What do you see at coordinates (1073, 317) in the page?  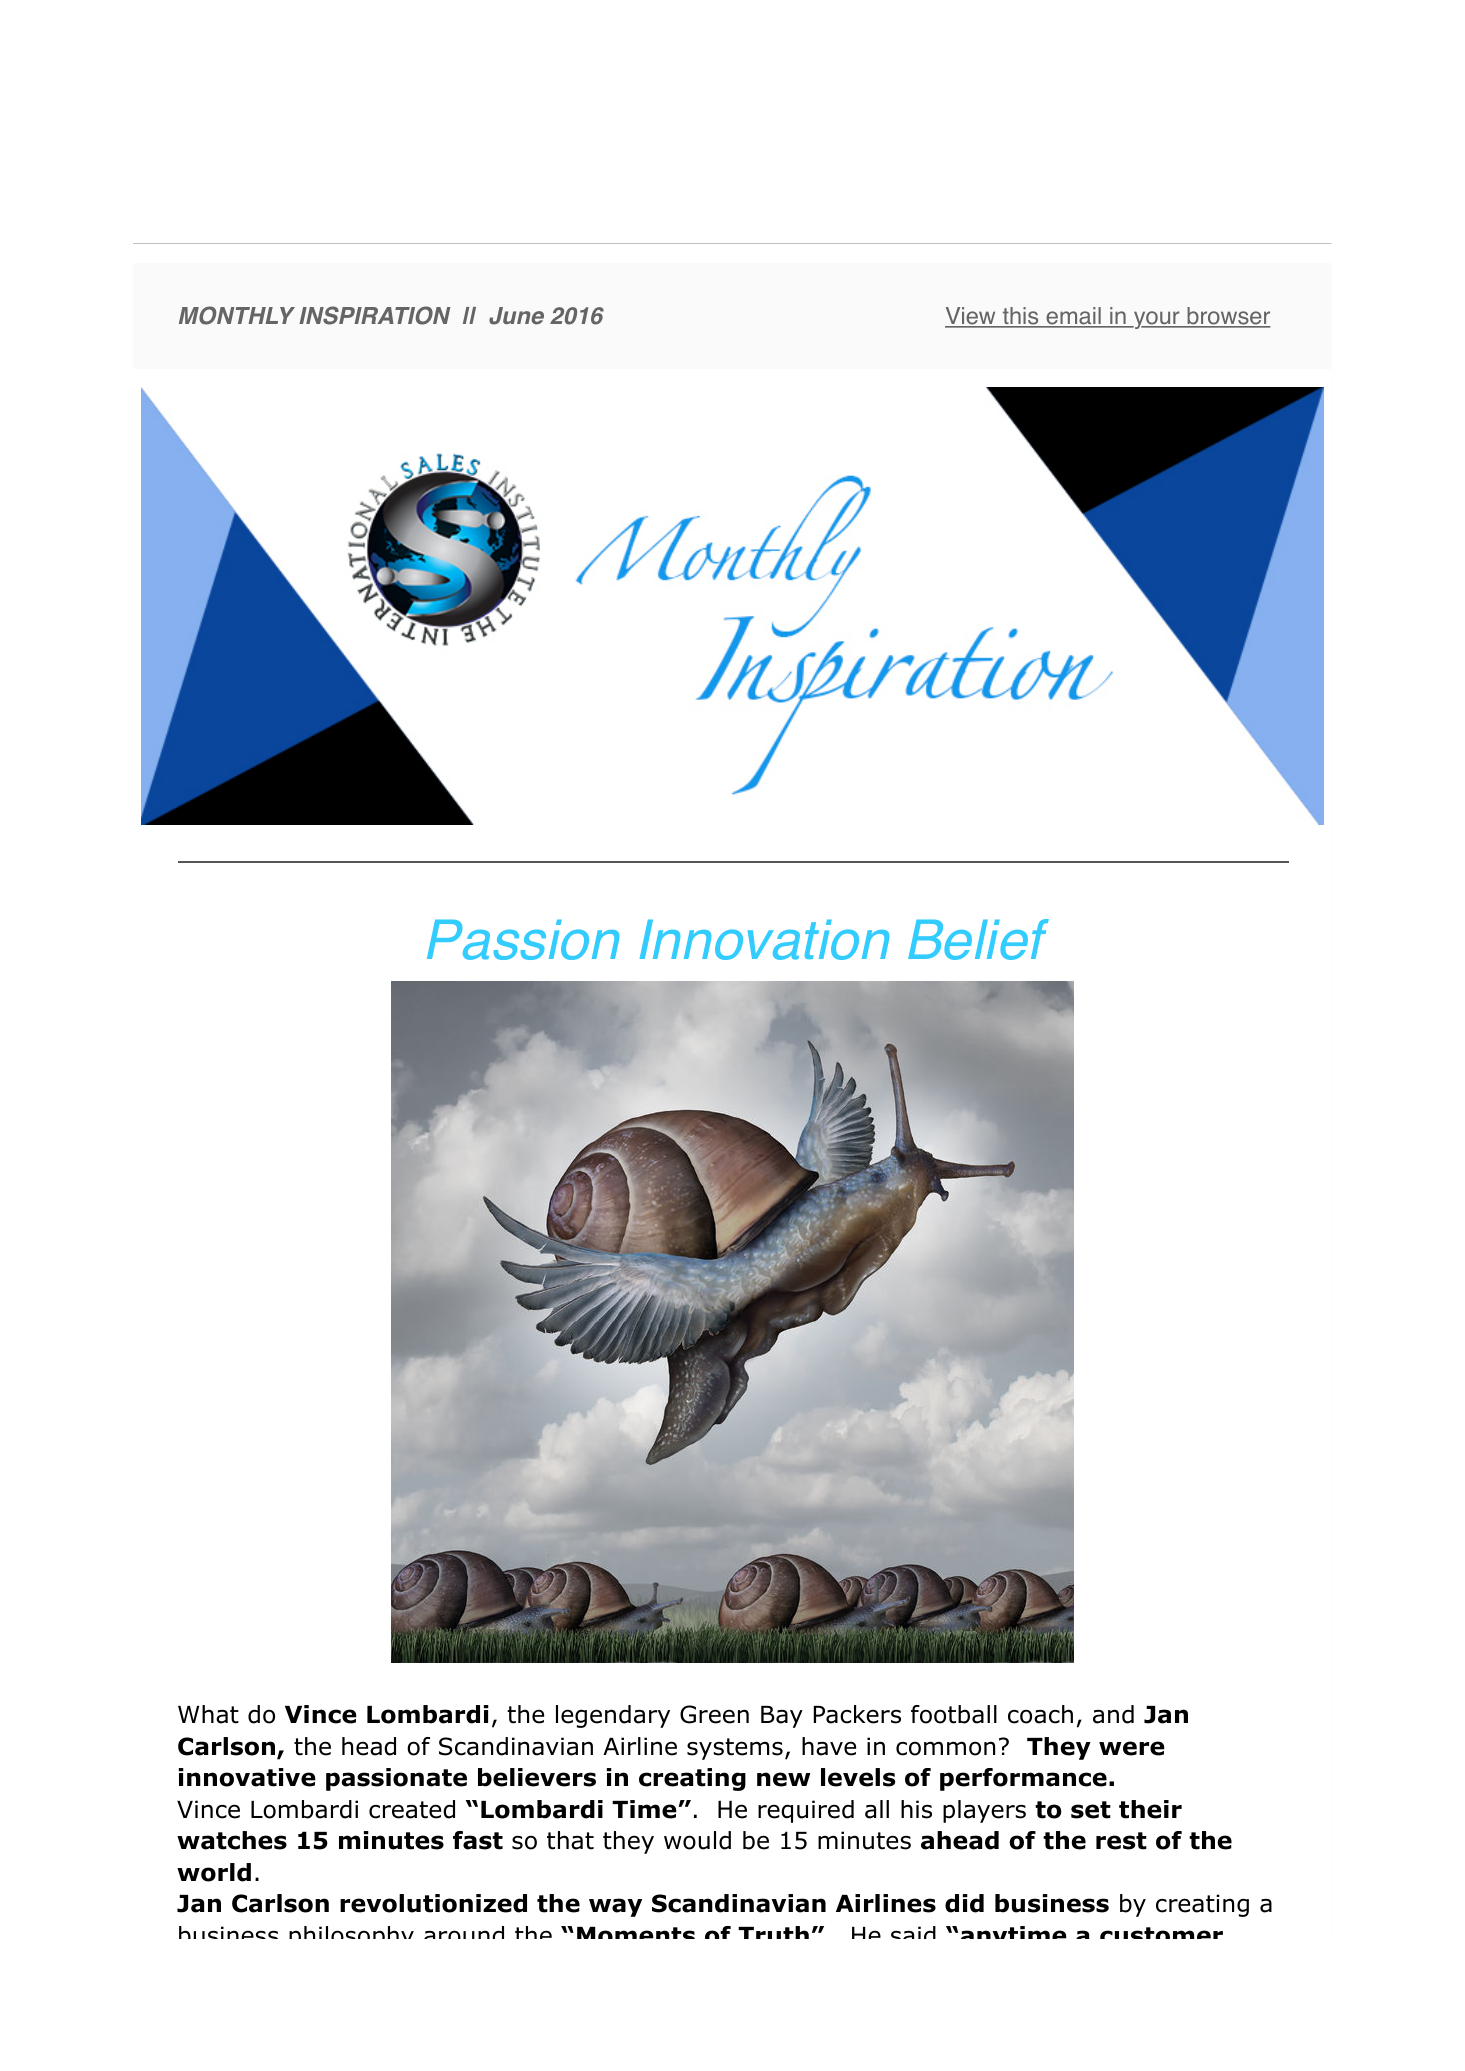 I see `email` at bounding box center [1073, 317].
